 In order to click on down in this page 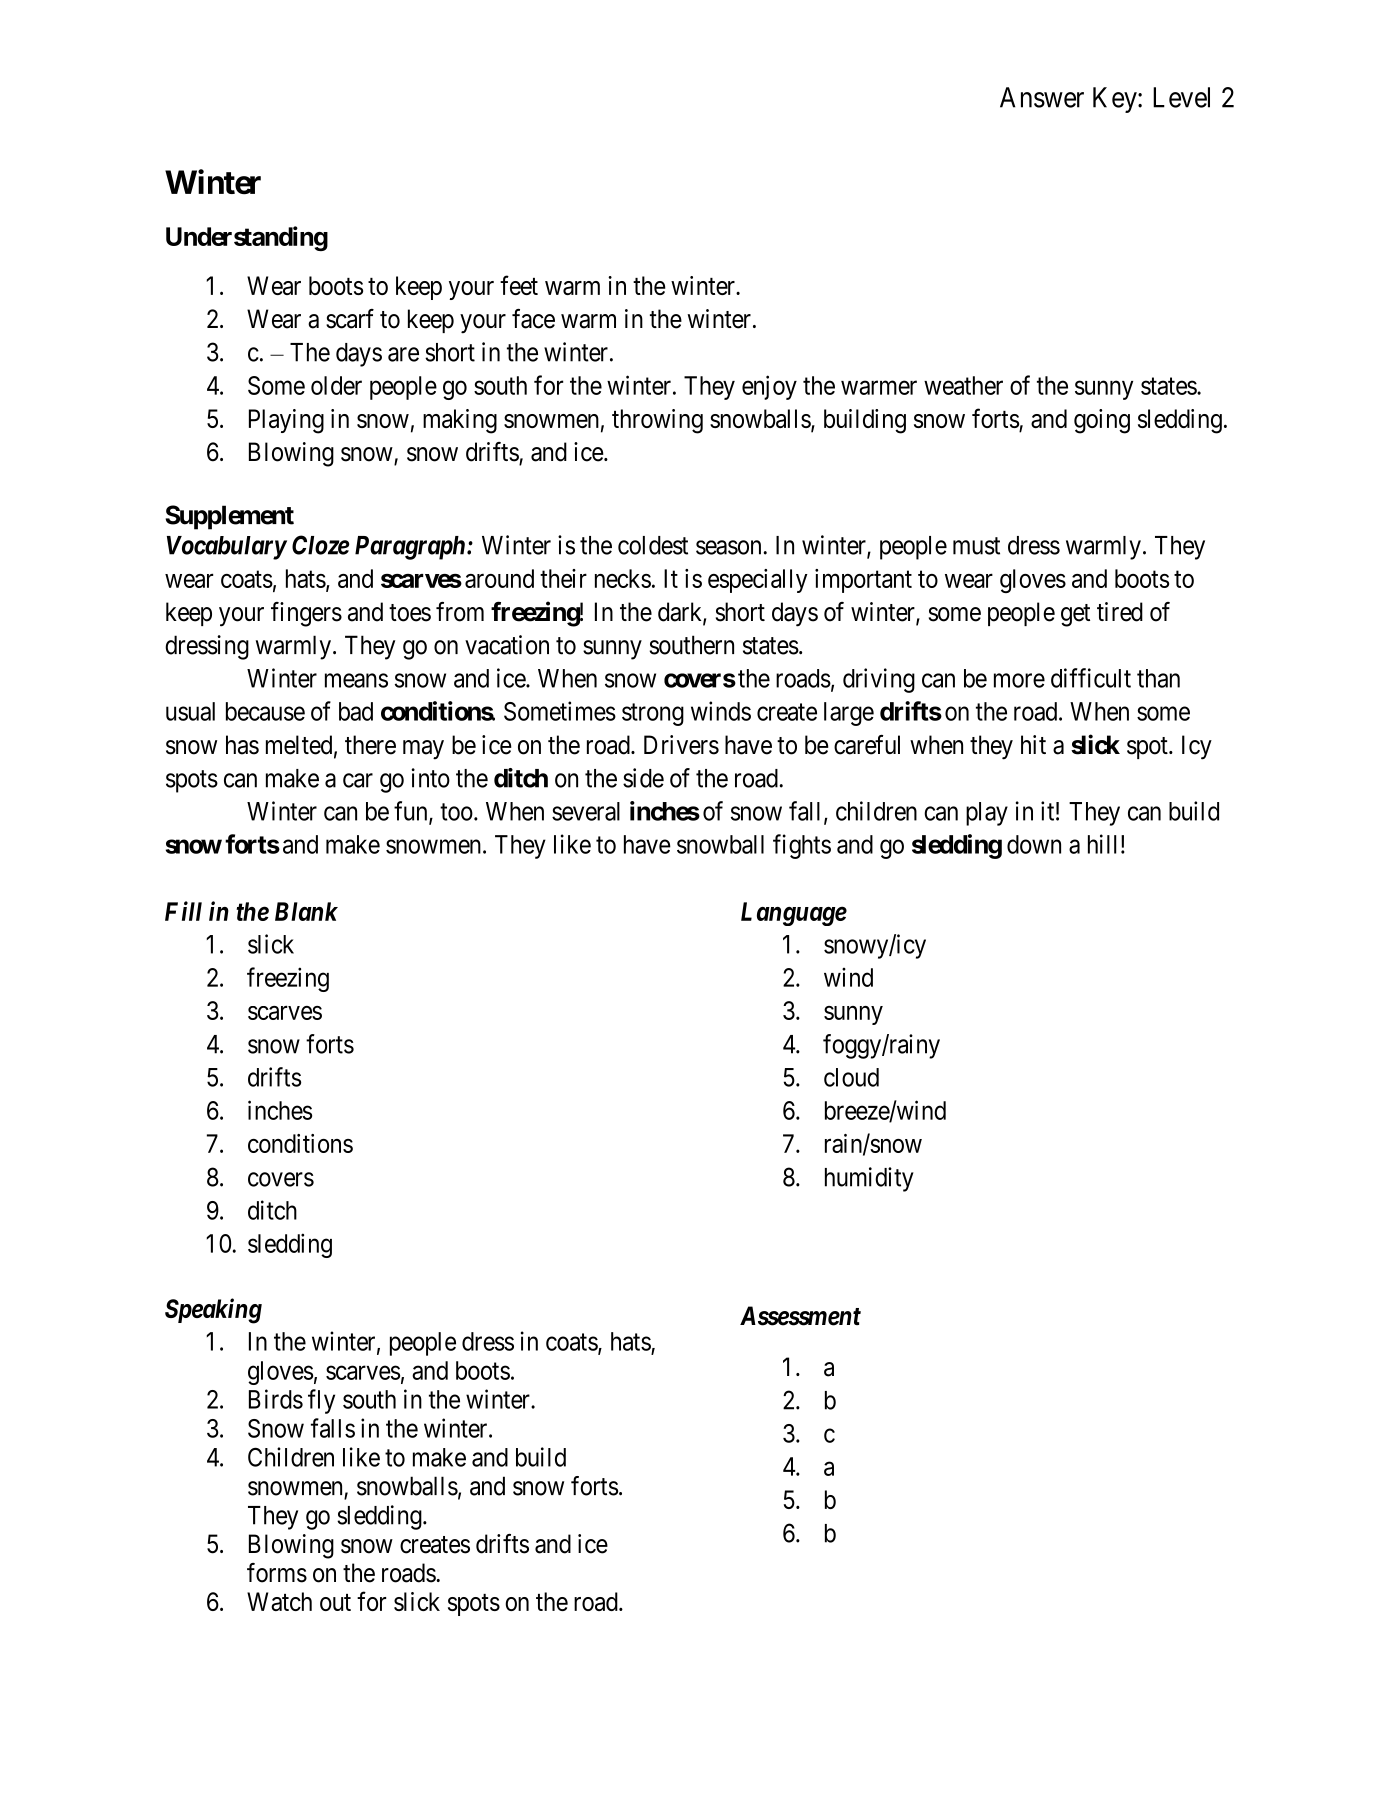, I will do `click(1034, 844)`.
